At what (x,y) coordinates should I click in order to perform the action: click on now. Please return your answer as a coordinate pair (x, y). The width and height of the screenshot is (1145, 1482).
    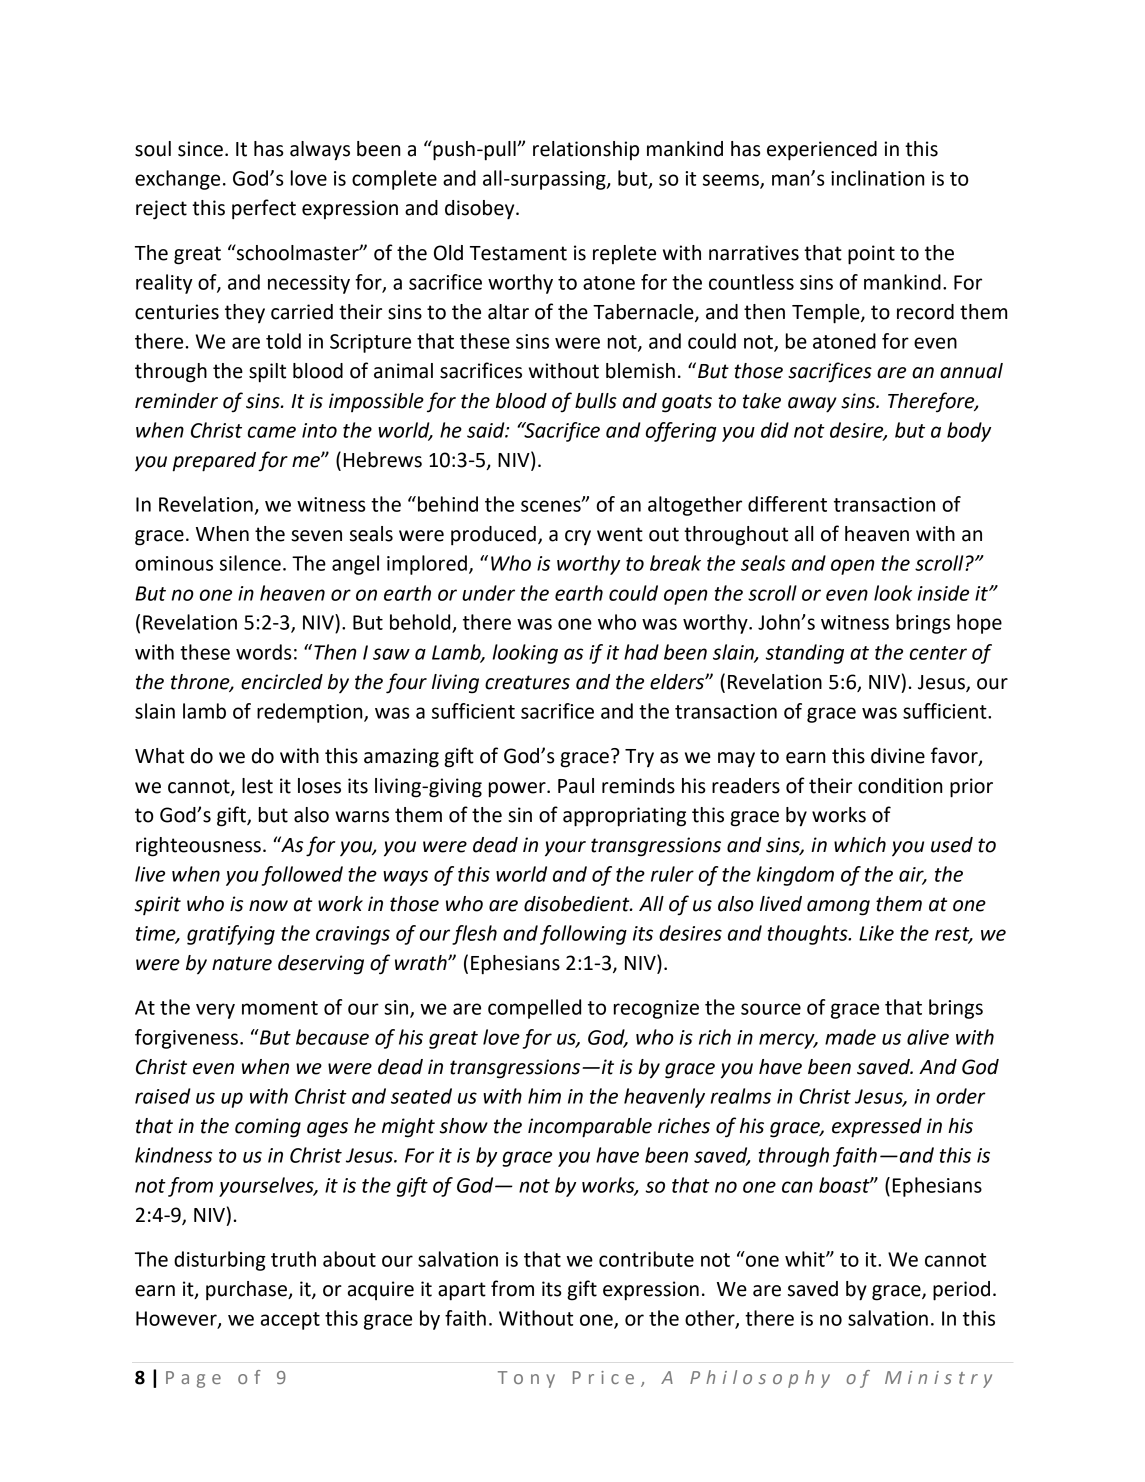
    Looking at the image, I should click on (268, 906).
